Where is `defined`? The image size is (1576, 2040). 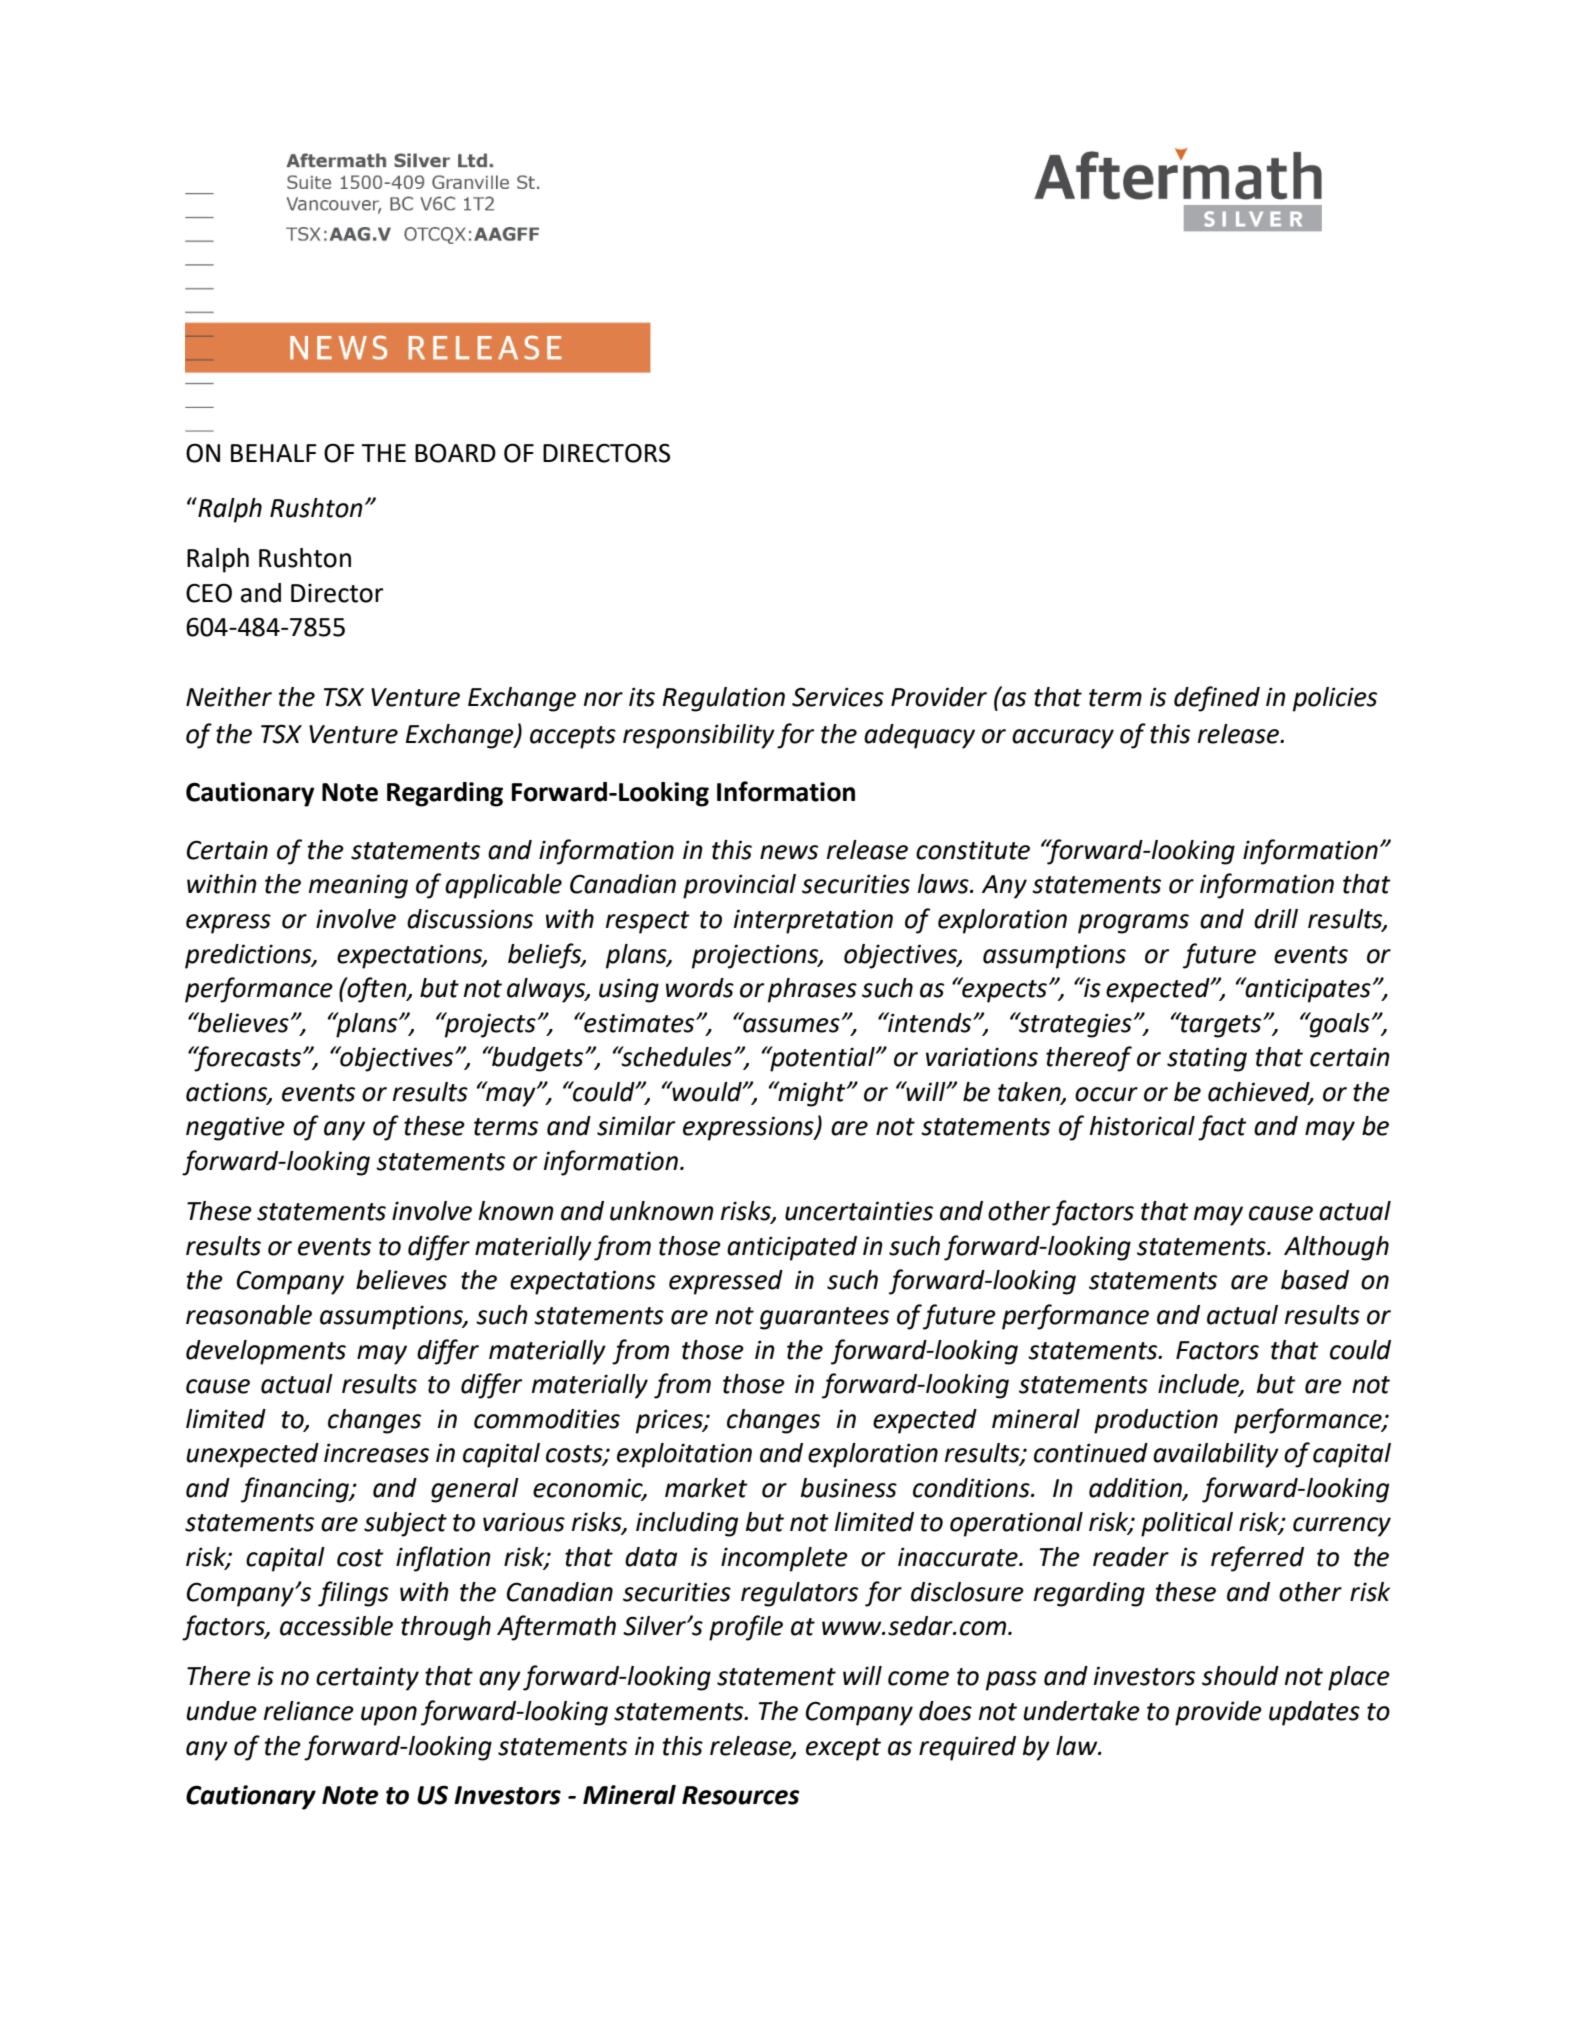
defined is located at coordinates (1217, 699).
